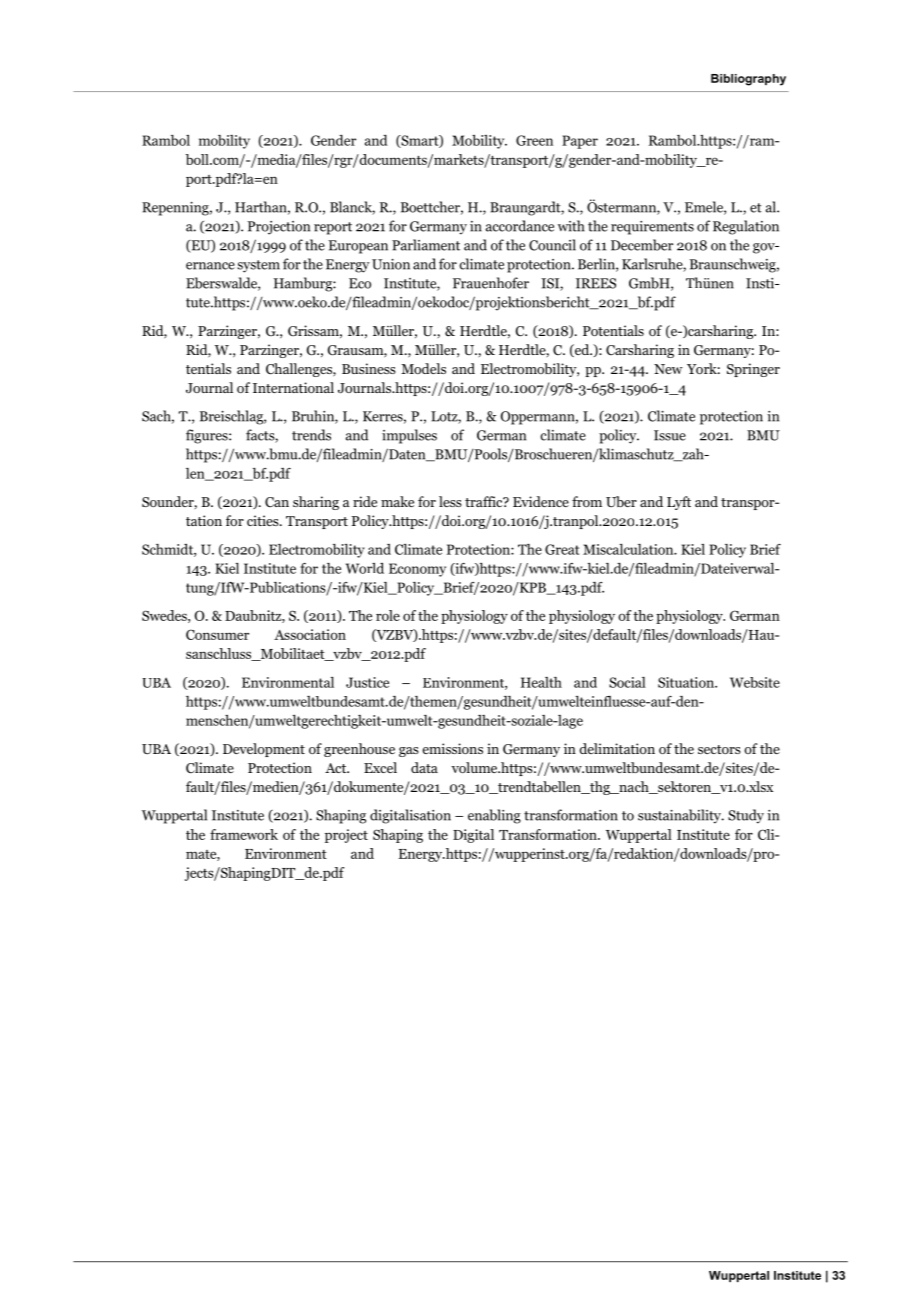  I want to click on Economy, so click(417, 570).
